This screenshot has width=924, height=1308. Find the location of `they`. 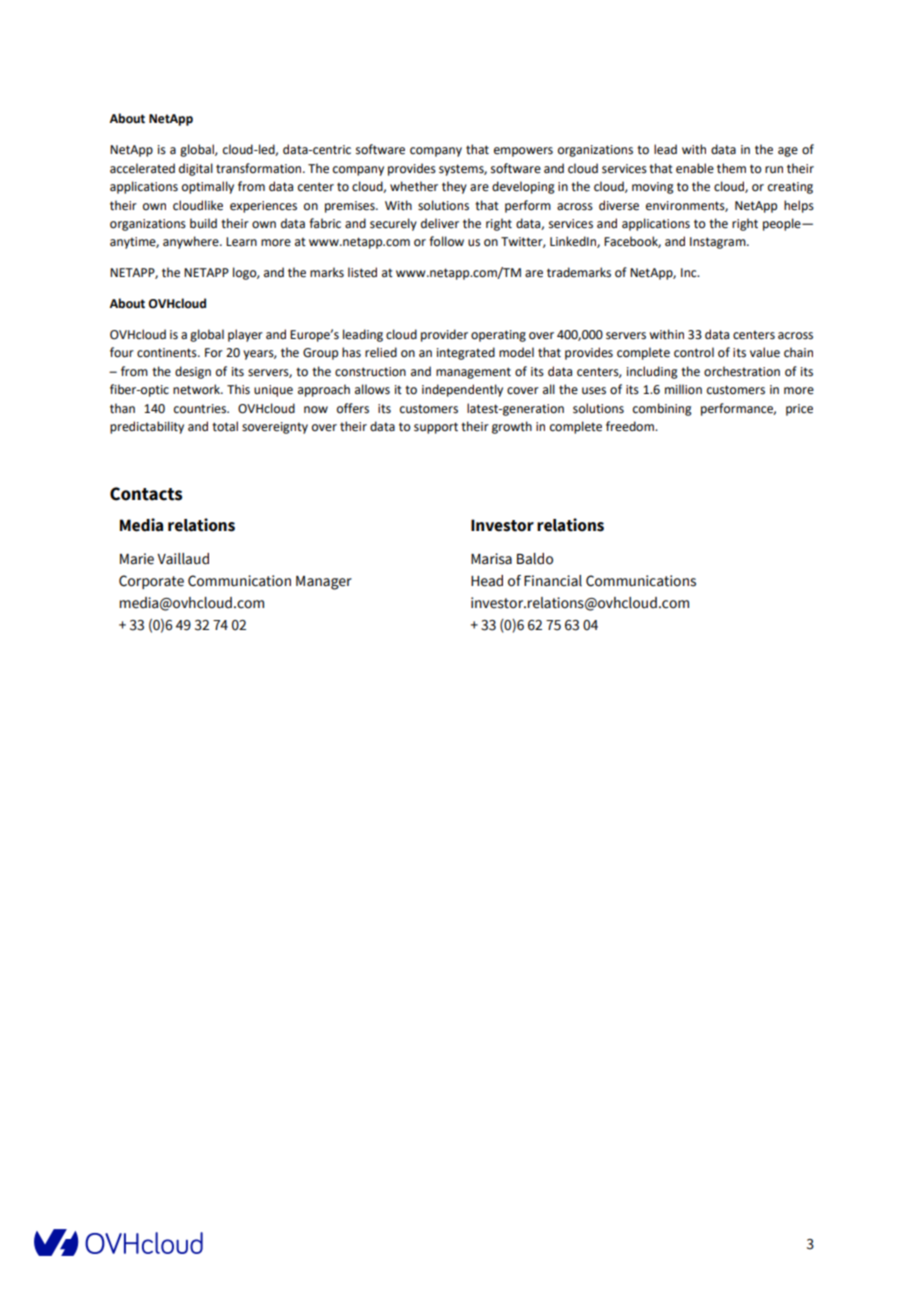

they is located at coordinates (454, 187).
